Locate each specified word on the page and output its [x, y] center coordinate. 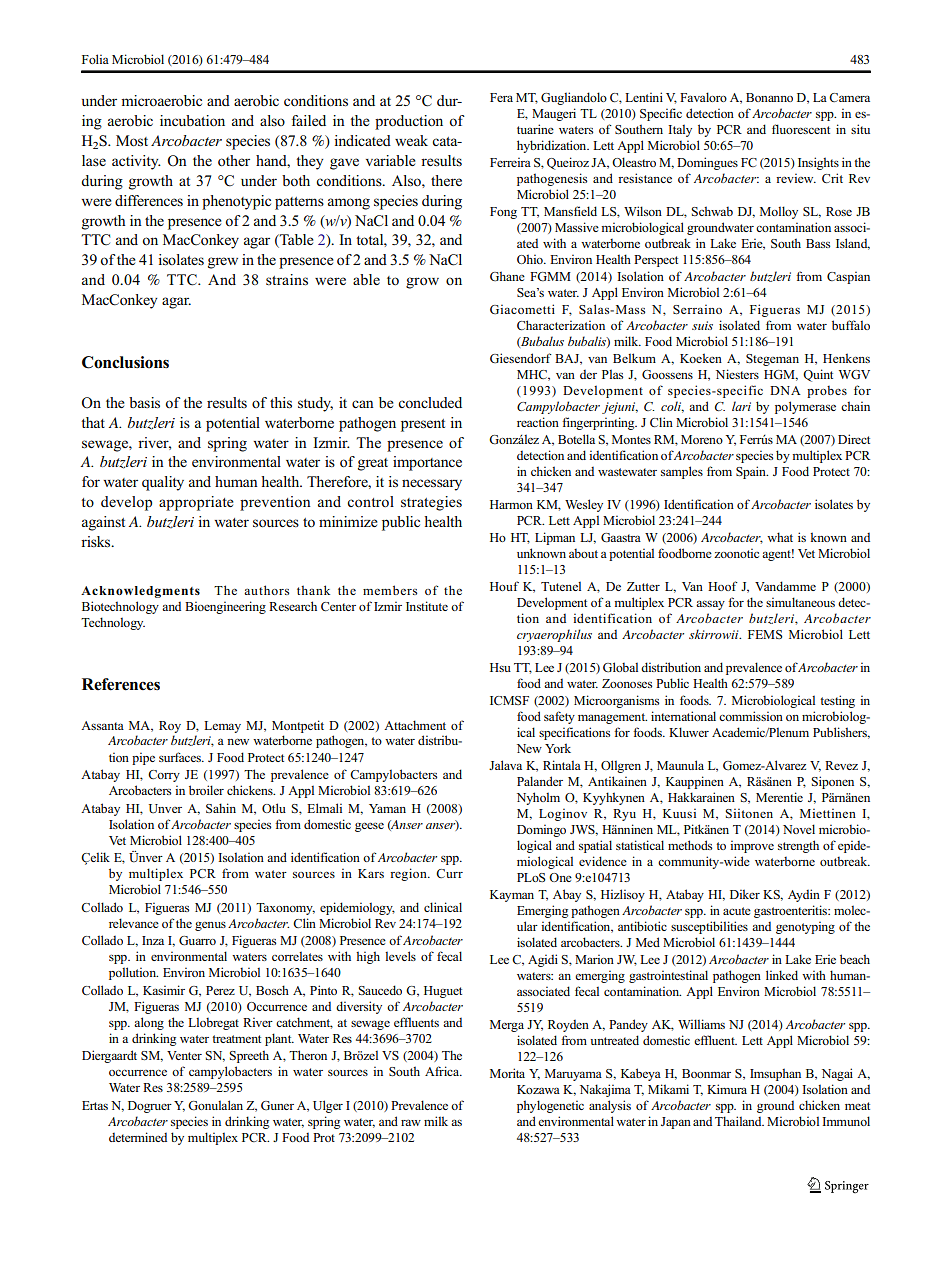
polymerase [805, 407]
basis [144, 403]
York [558, 748]
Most [132, 141]
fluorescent [801, 129]
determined [138, 1137]
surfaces [181, 757]
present [423, 425]
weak [411, 140]
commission [751, 716]
